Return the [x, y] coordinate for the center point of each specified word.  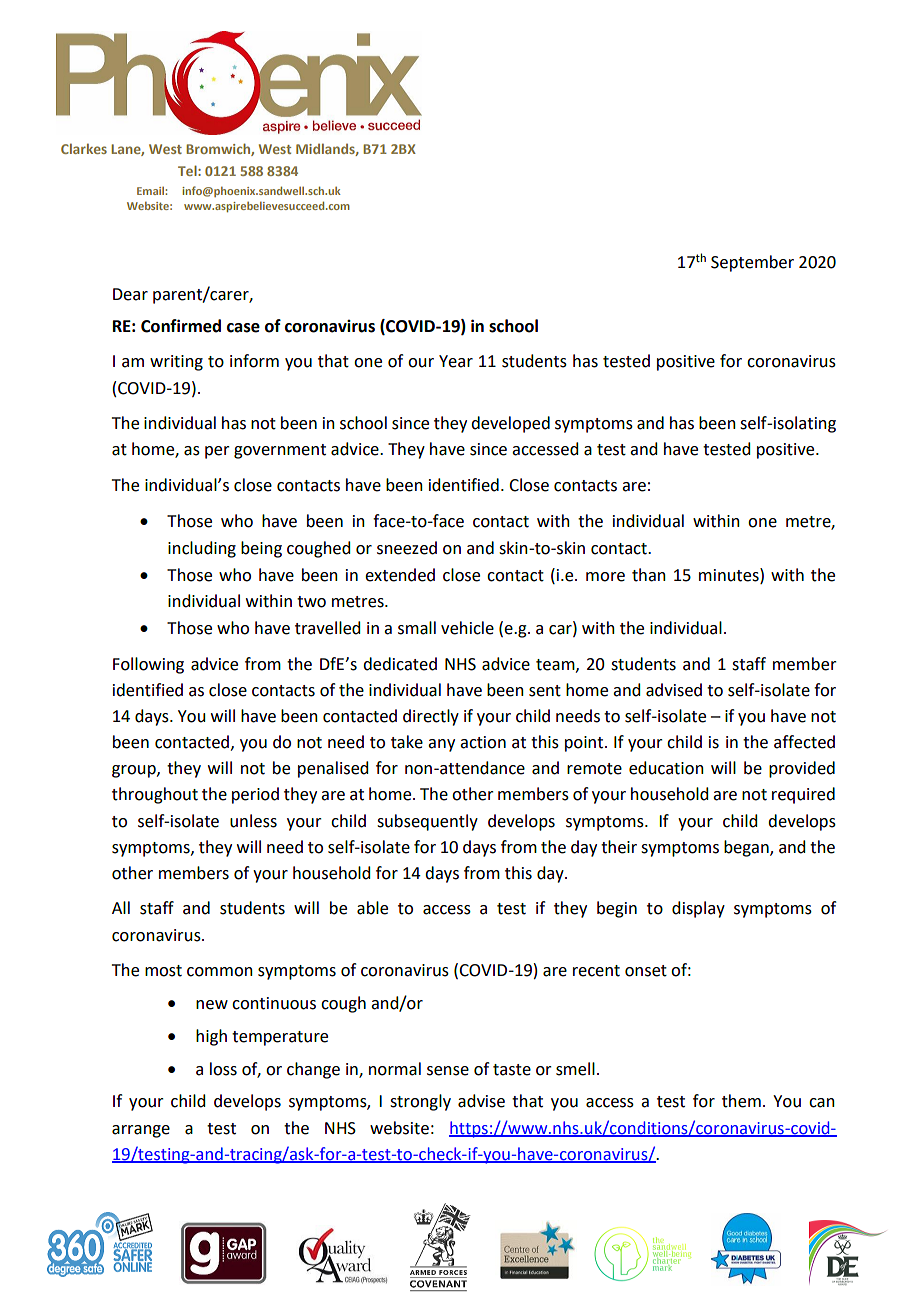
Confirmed [181, 326]
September [752, 263]
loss [223, 1069]
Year [456, 361]
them [741, 1101]
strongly [420, 1102]
